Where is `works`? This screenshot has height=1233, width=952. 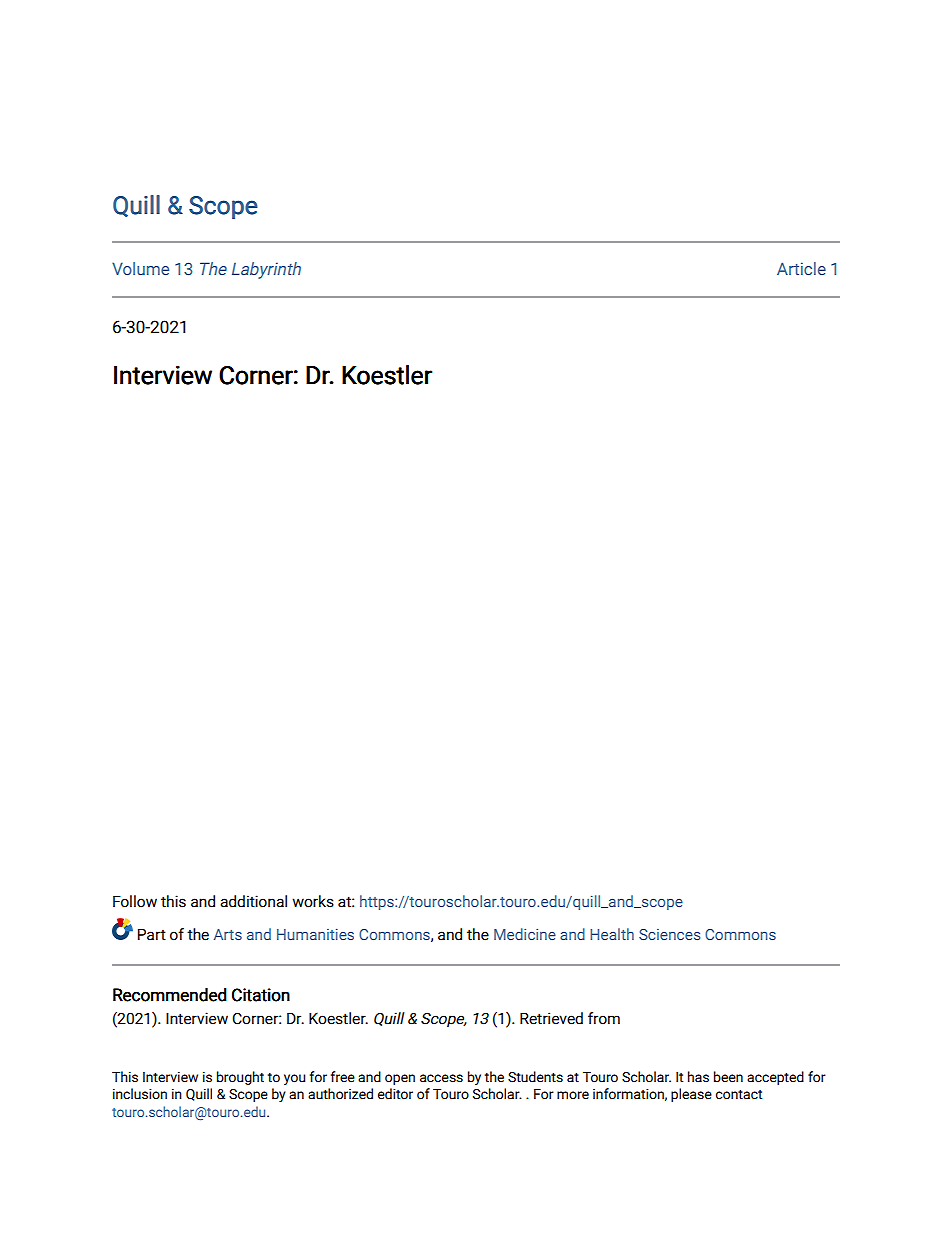 works is located at coordinates (313, 901).
